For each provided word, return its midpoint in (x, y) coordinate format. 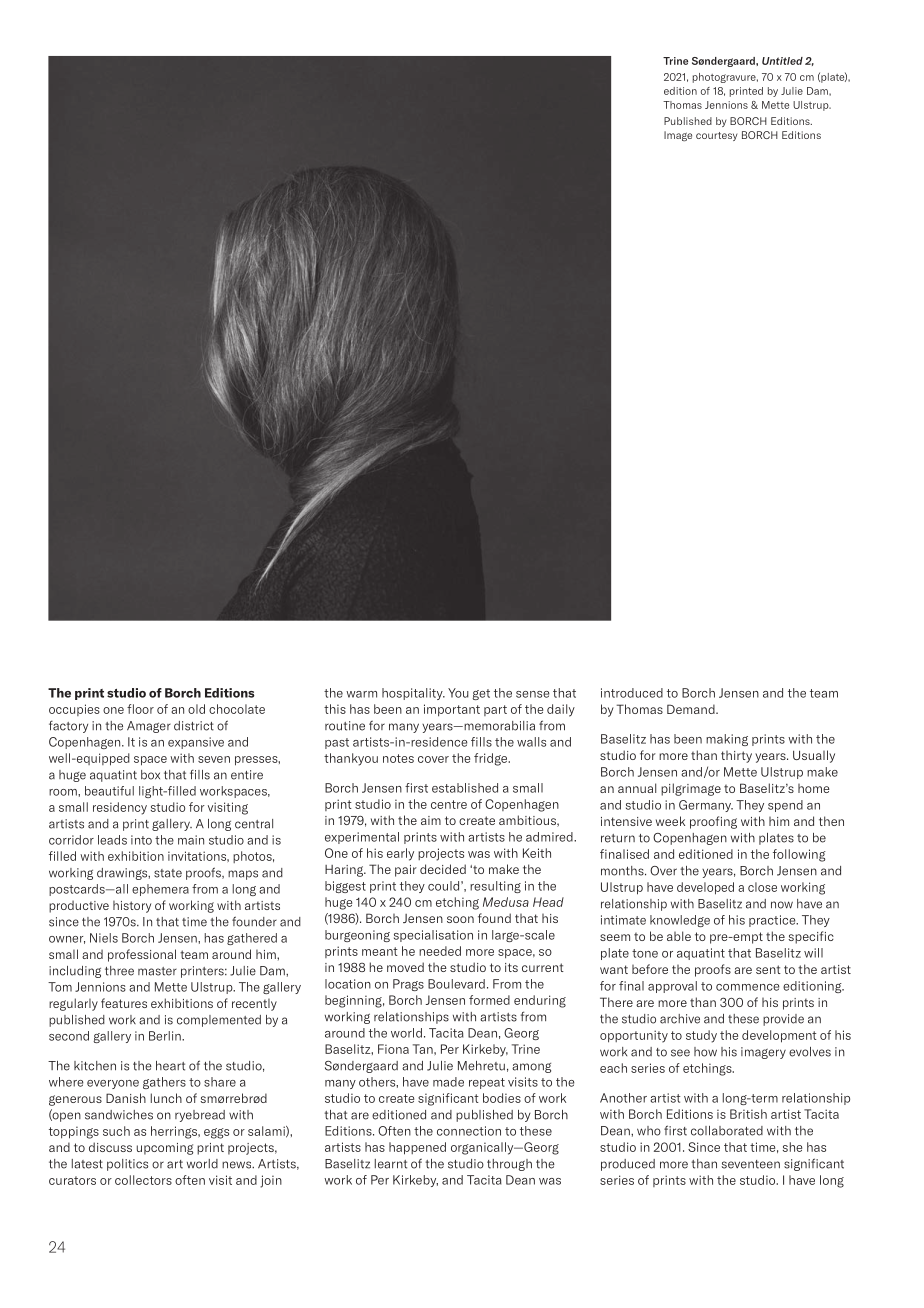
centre (449, 804)
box (150, 775)
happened (417, 1148)
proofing (713, 822)
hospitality (413, 694)
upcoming (165, 1149)
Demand (692, 709)
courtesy (716, 136)
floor (140, 709)
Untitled (782, 61)
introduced (632, 693)
